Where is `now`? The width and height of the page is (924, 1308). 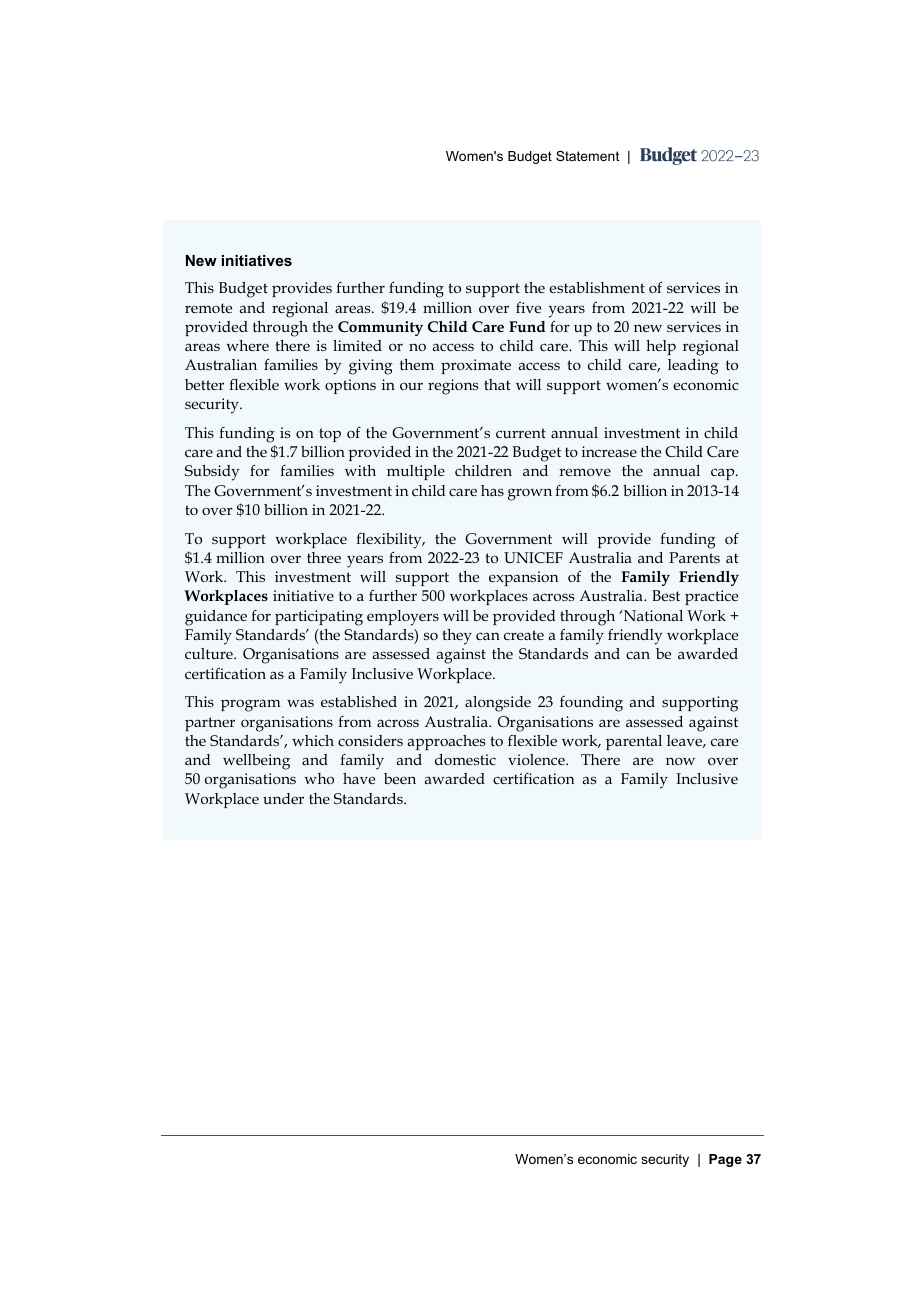
now is located at coordinates (680, 761).
